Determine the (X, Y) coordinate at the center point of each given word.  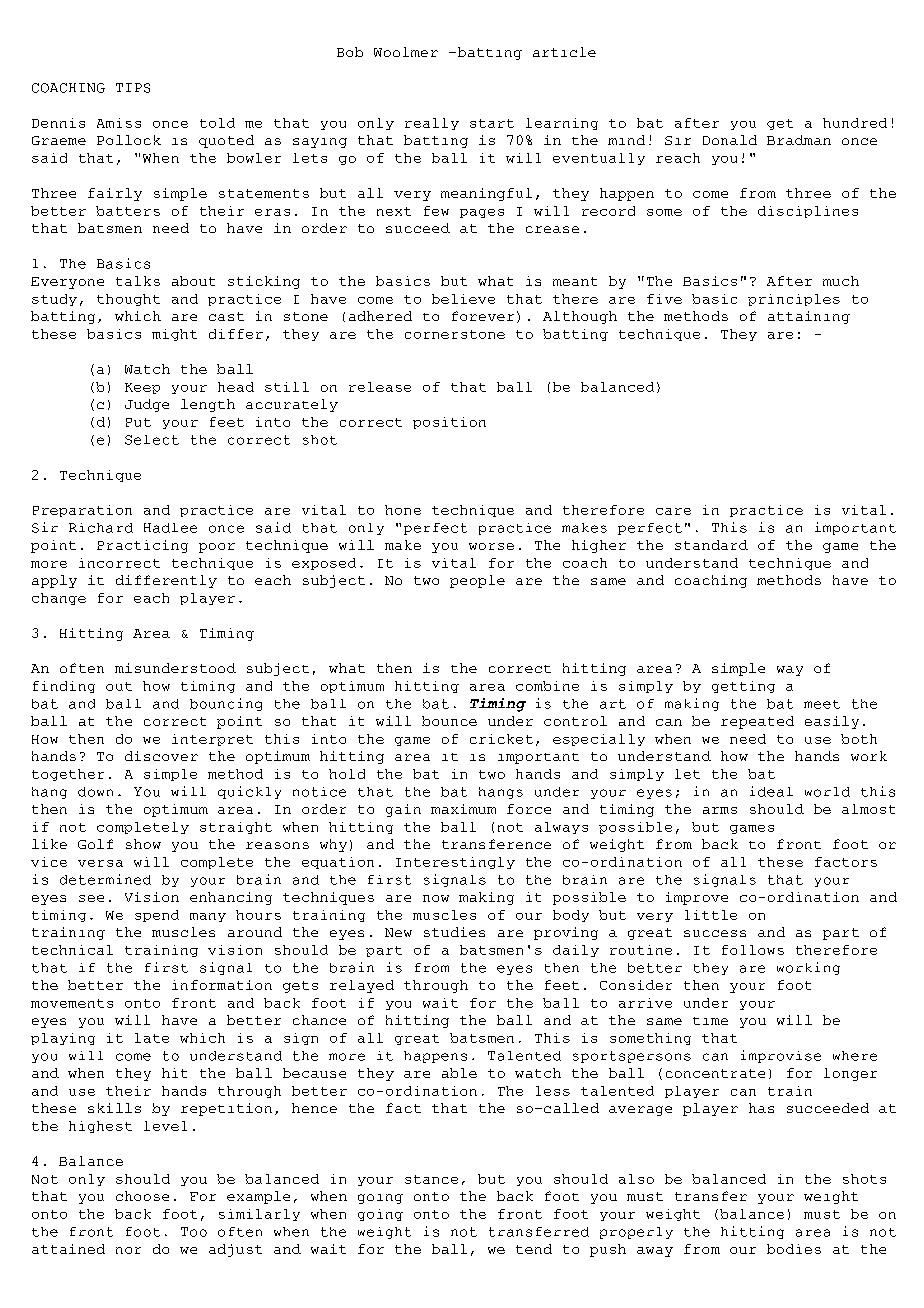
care (673, 511)
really (432, 124)
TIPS (133, 88)
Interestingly (455, 863)
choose (142, 1196)
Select (152, 440)
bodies (794, 1249)
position (449, 423)
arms (720, 810)
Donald (730, 140)
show (143, 844)
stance (431, 1179)
